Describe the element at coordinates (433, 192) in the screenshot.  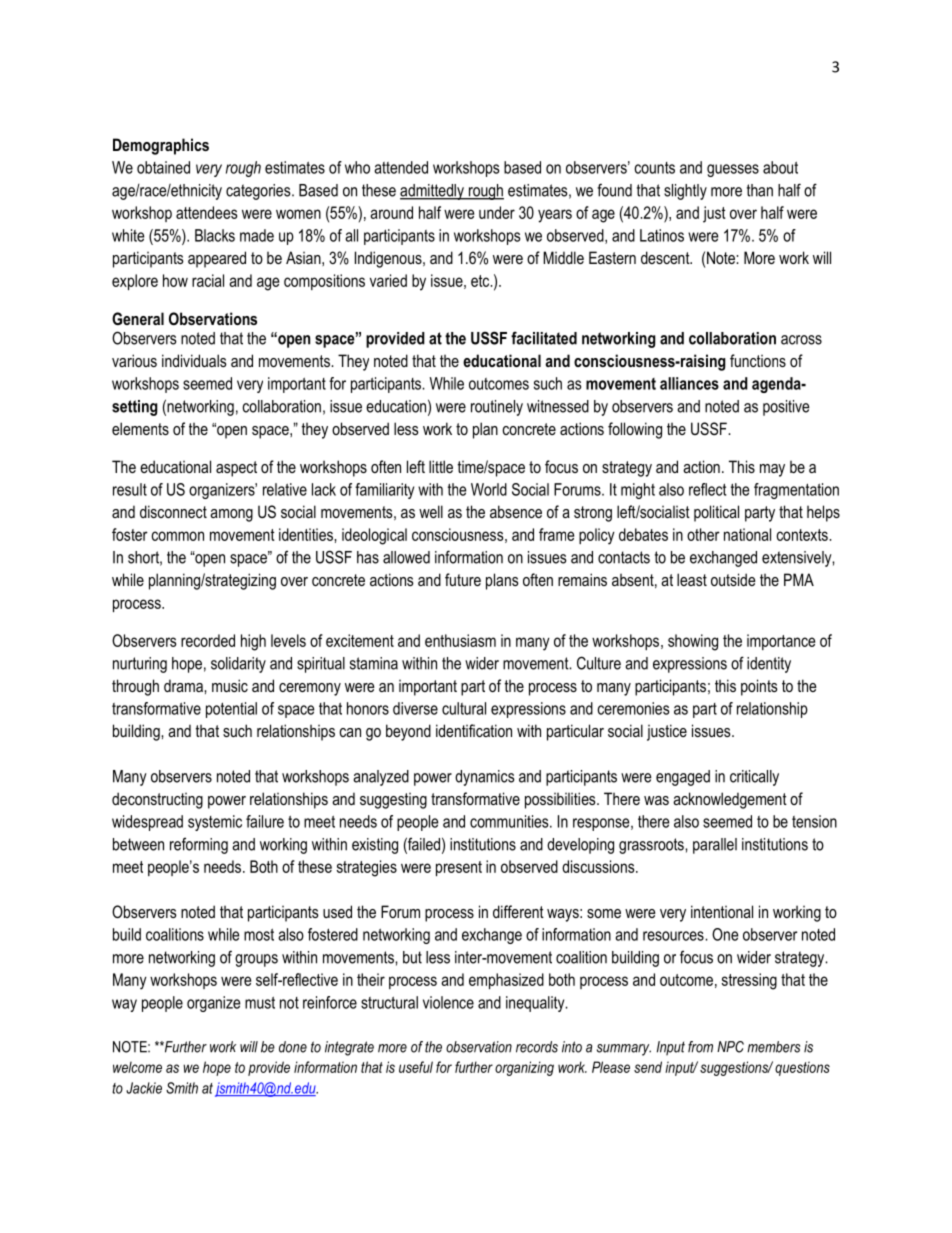
I see `admittedly` at that location.
